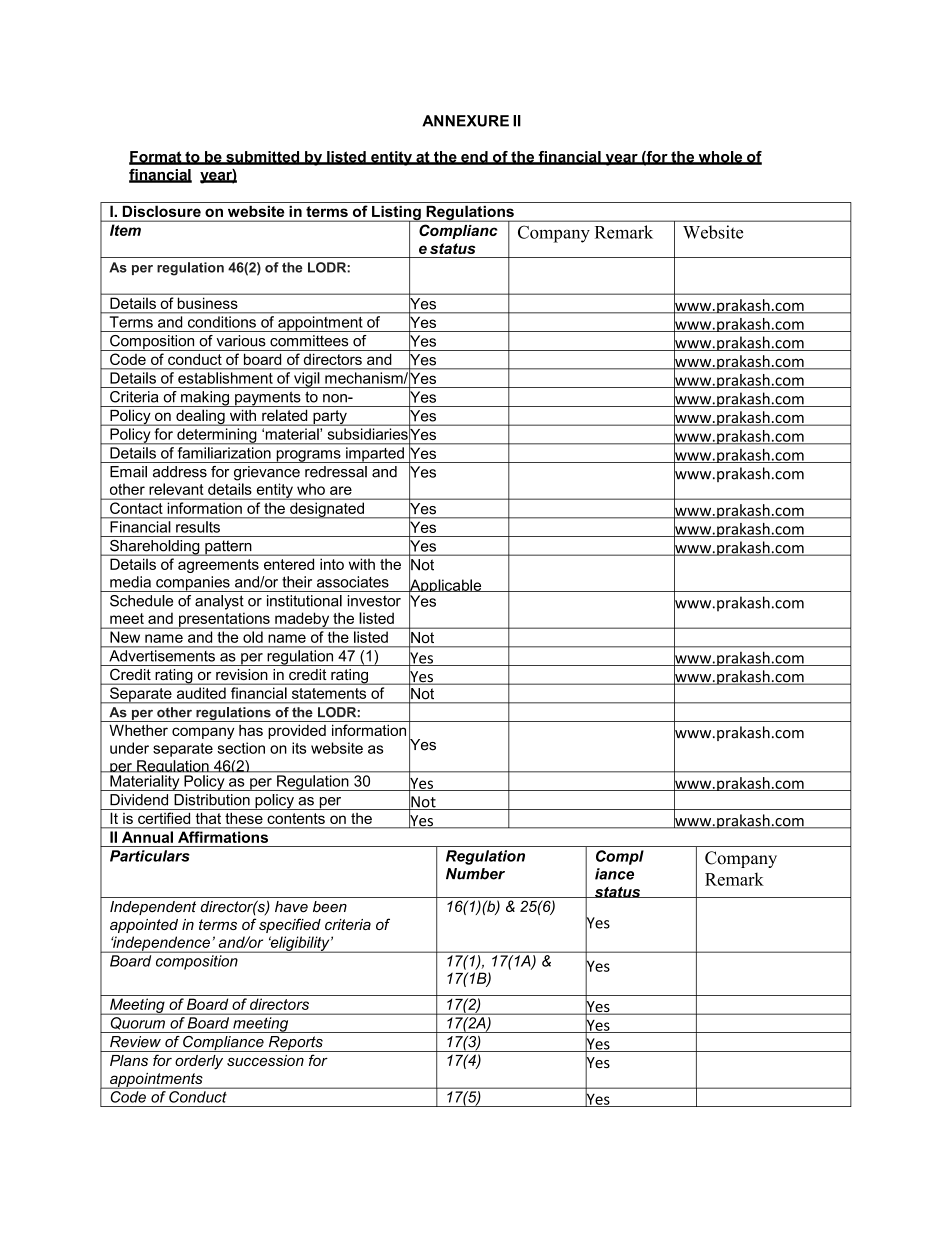 The height and width of the document is (1233, 952). What do you see at coordinates (290, 925) in the document?
I see `specified` at bounding box center [290, 925].
